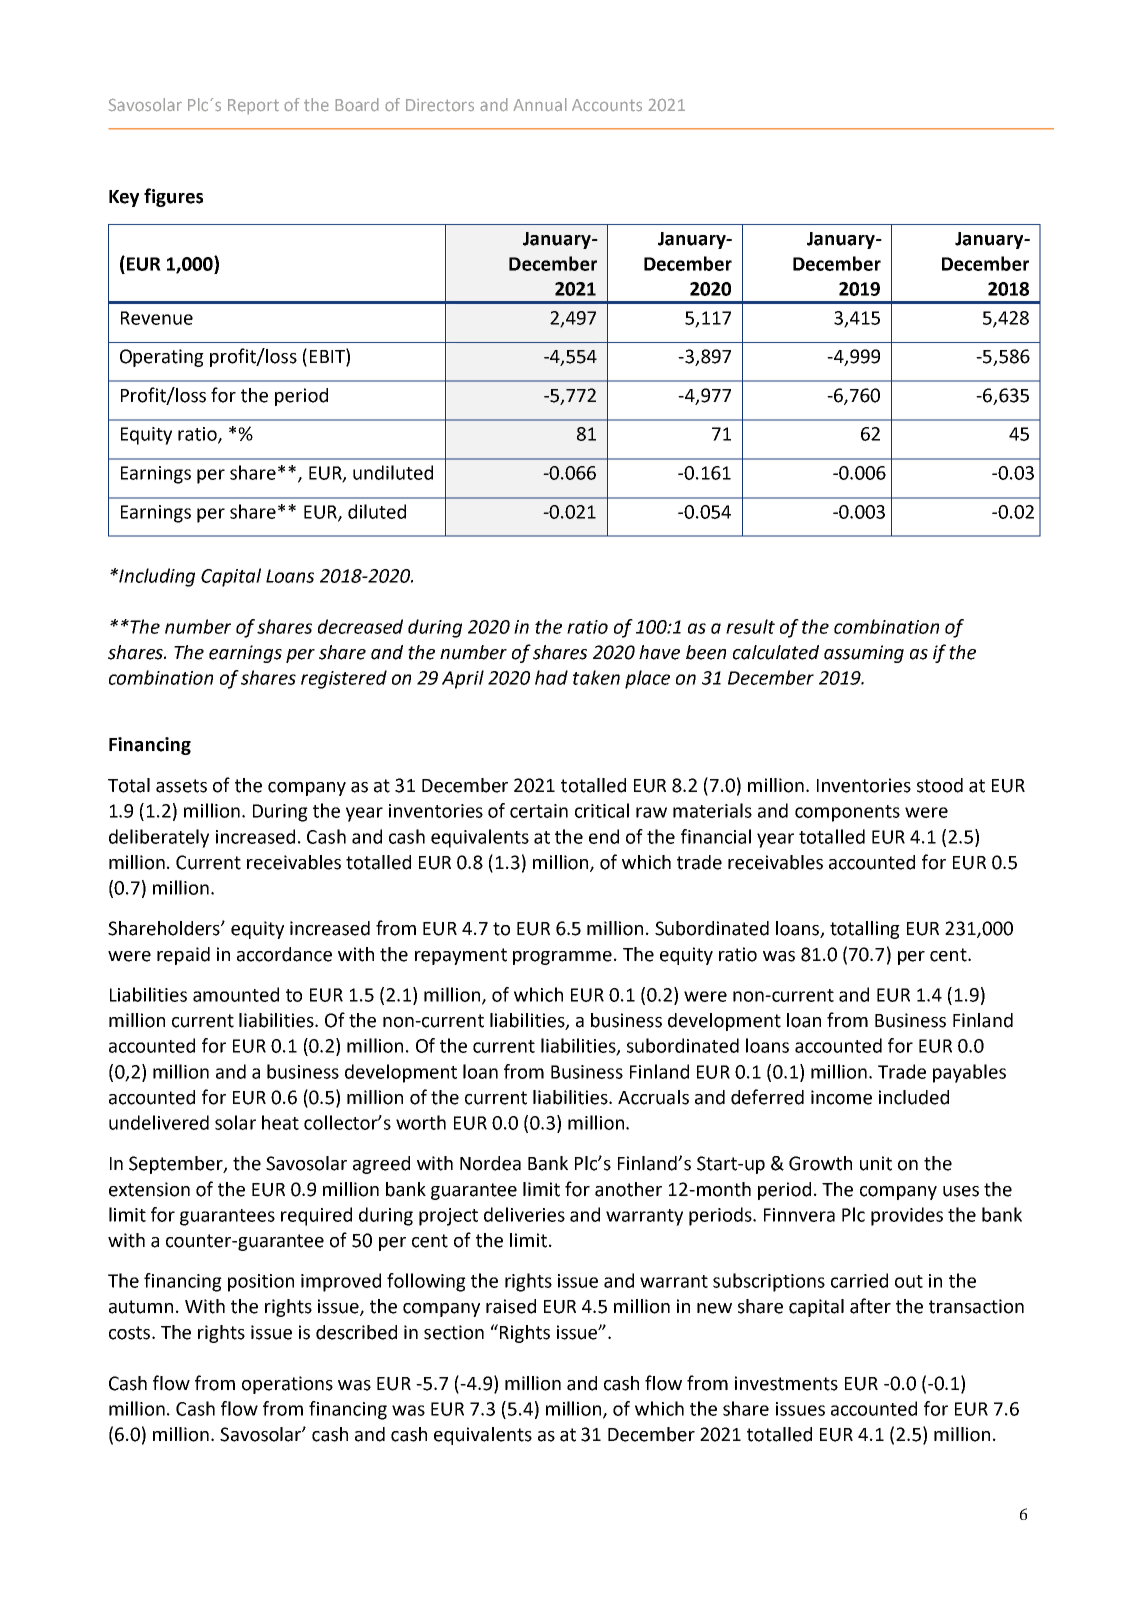 The image size is (1135, 1603). I want to click on had, so click(551, 677).
